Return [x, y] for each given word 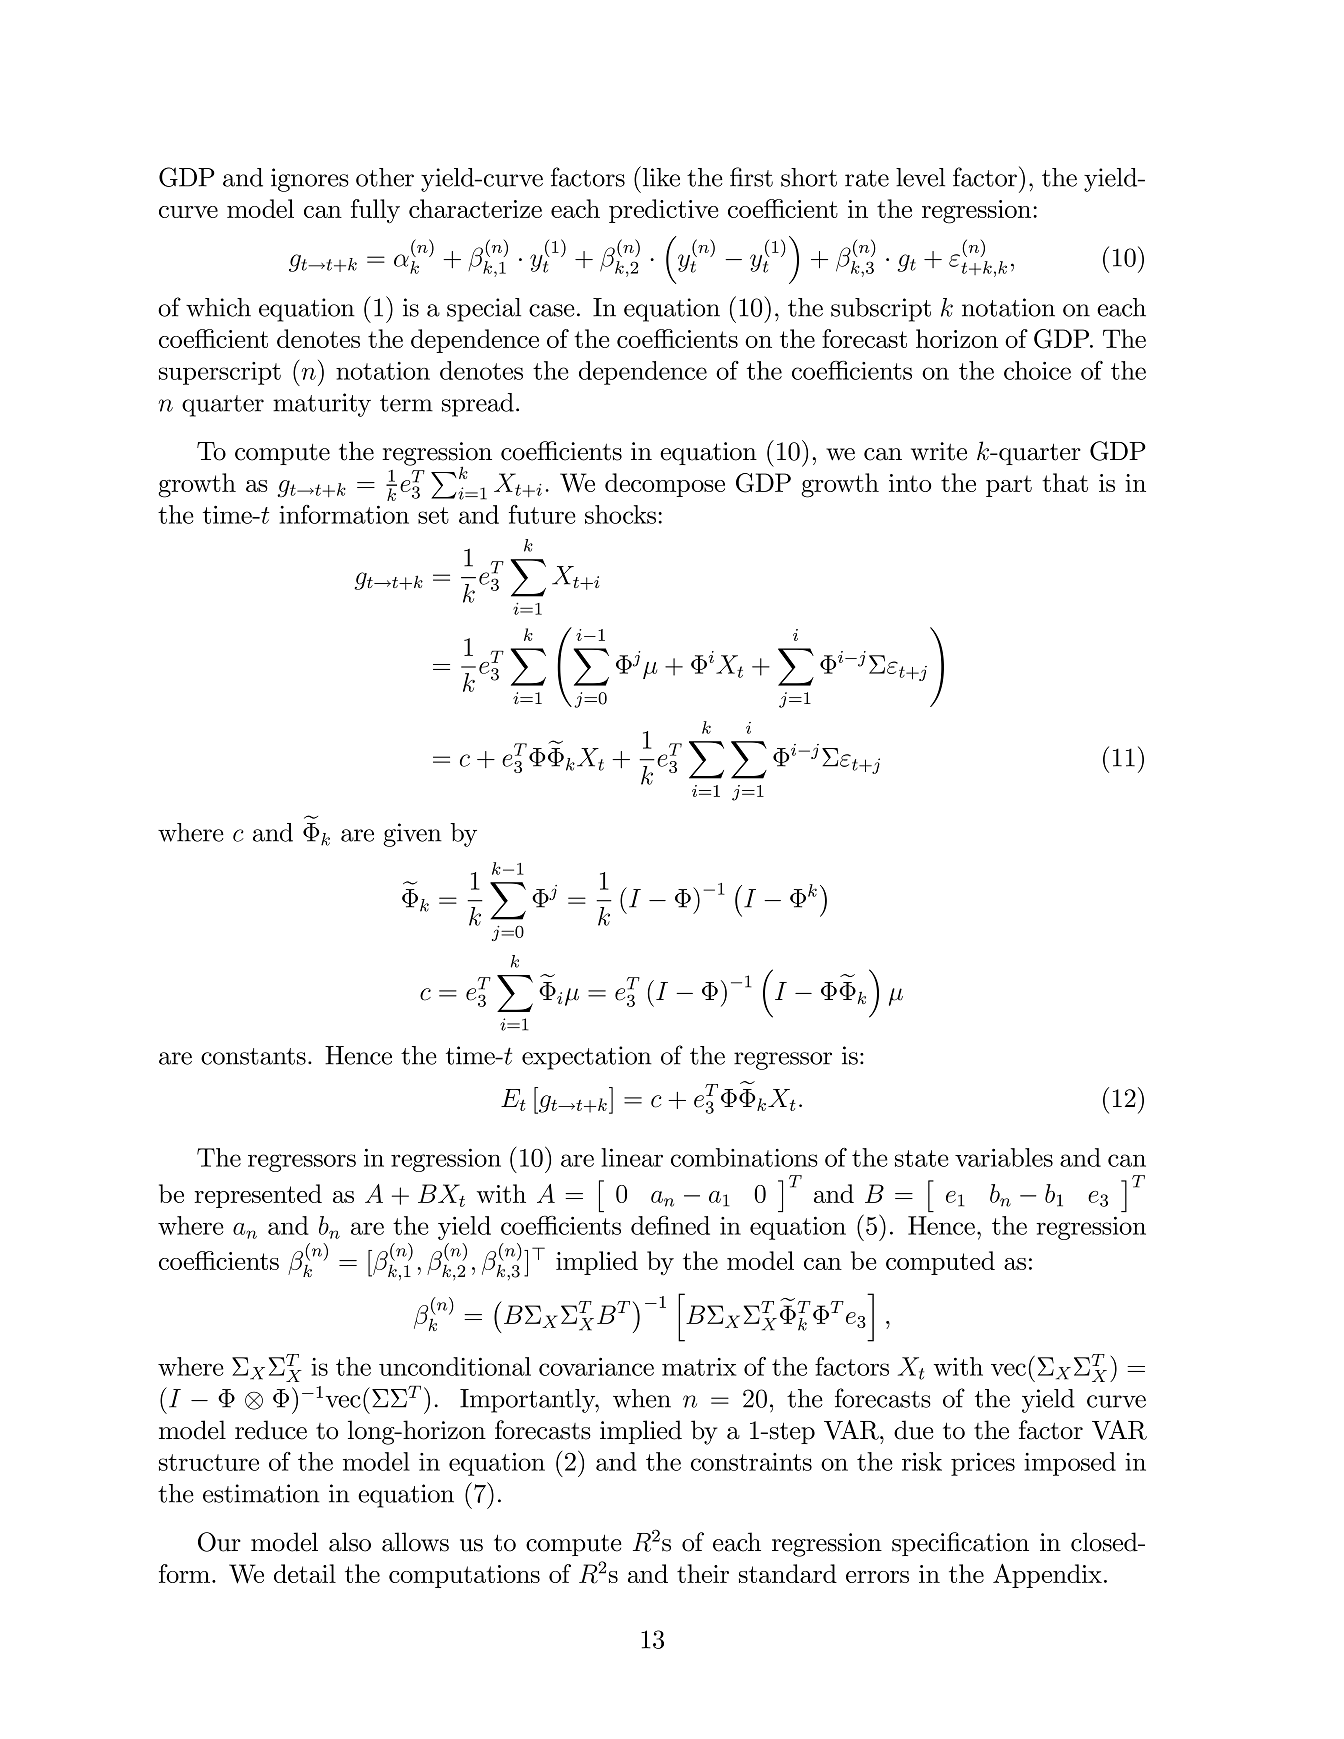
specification [960, 1544]
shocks [622, 514]
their [703, 1573]
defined [670, 1225]
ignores [310, 180]
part [1009, 486]
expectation [587, 1058]
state [922, 1158]
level [920, 177]
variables [1004, 1157]
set [433, 515]
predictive [664, 211]
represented [258, 1196]
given [412, 835]
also [350, 1542]
